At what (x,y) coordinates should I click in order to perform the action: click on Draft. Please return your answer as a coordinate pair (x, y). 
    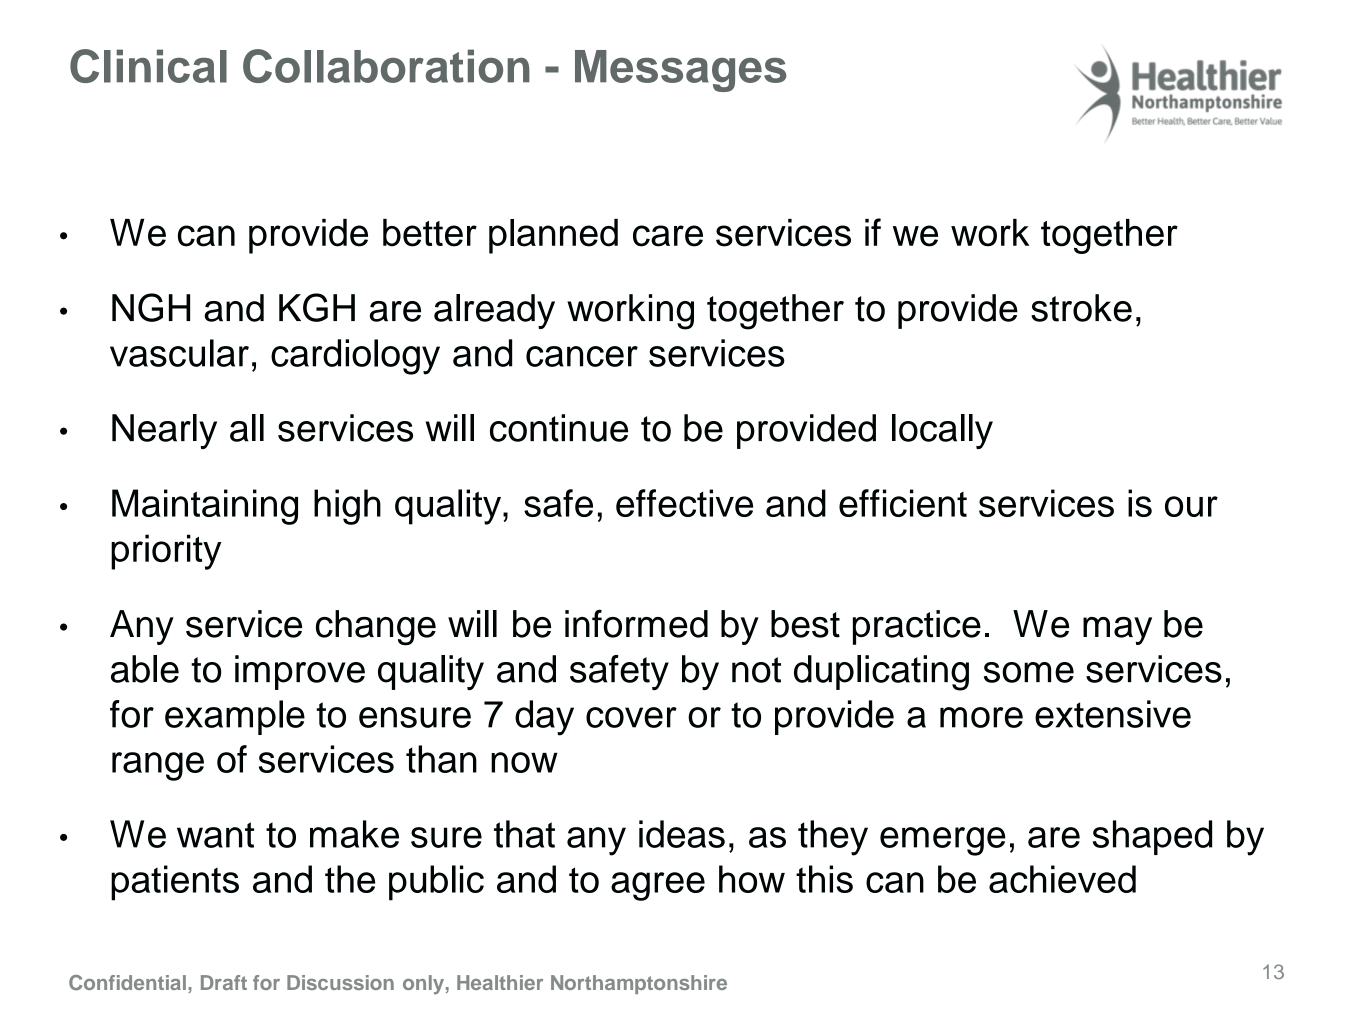
    Looking at the image, I should click on (224, 982).
